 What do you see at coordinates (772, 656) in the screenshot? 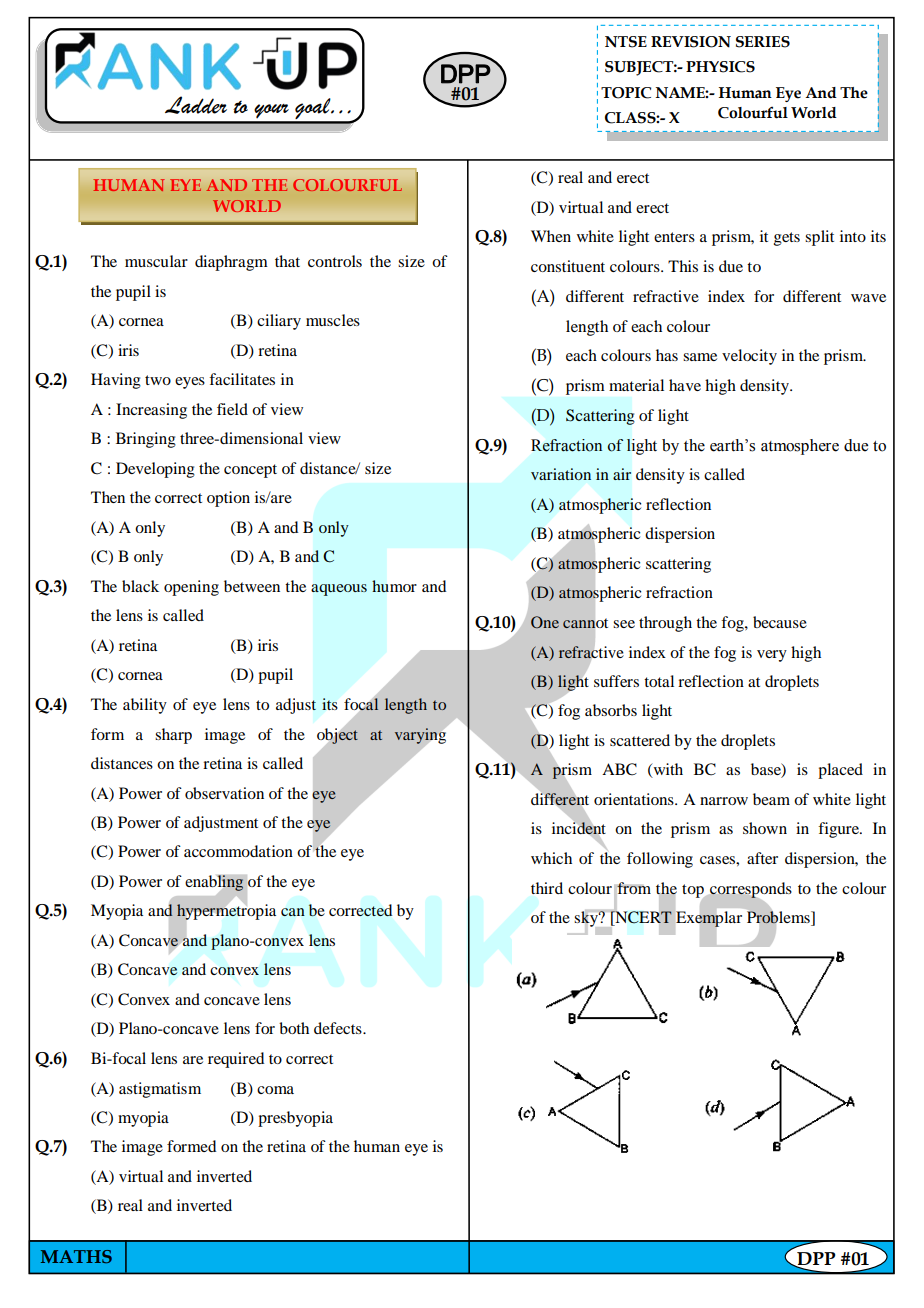
I see `very` at bounding box center [772, 656].
